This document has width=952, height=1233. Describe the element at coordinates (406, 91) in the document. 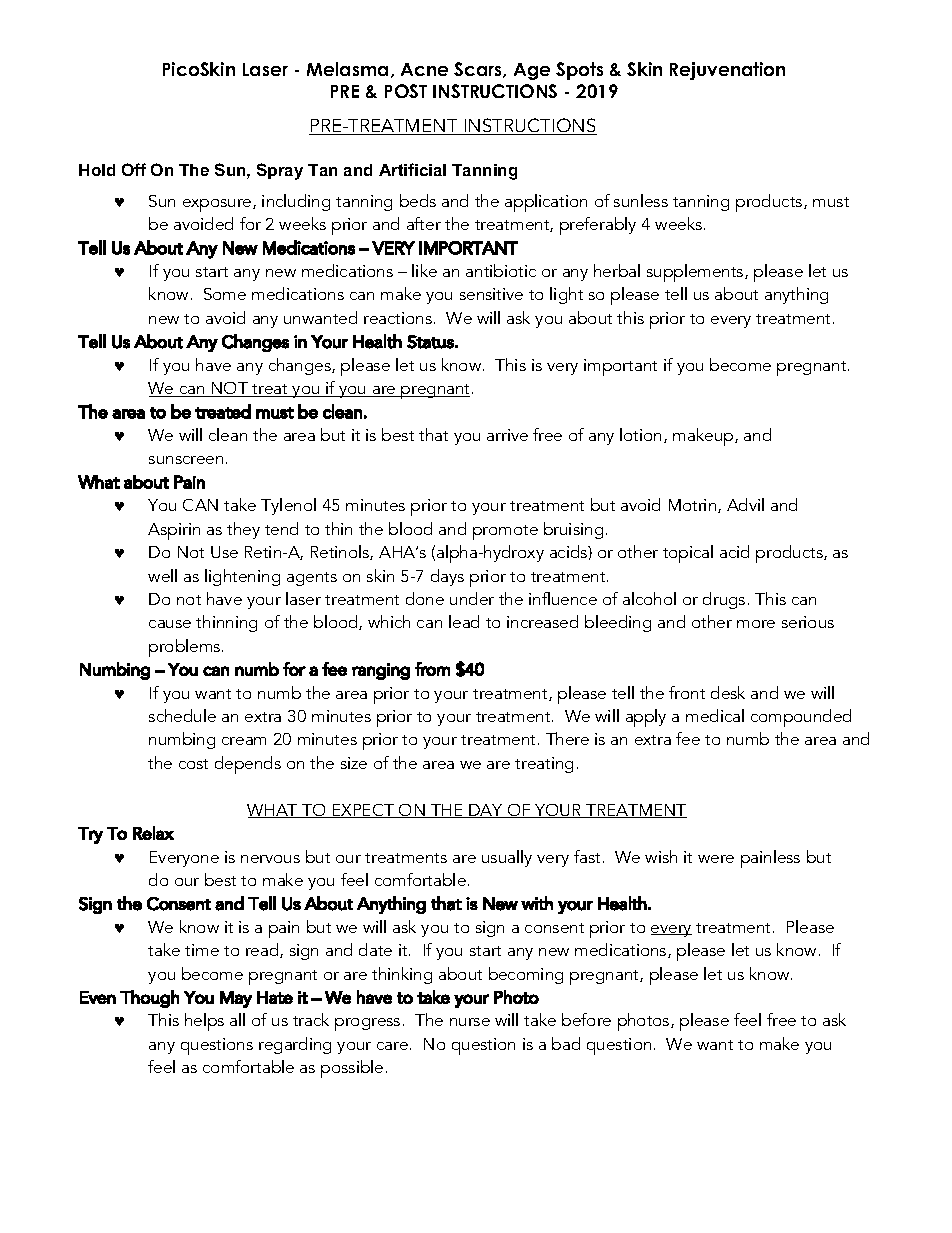

I see `POST` at that location.
